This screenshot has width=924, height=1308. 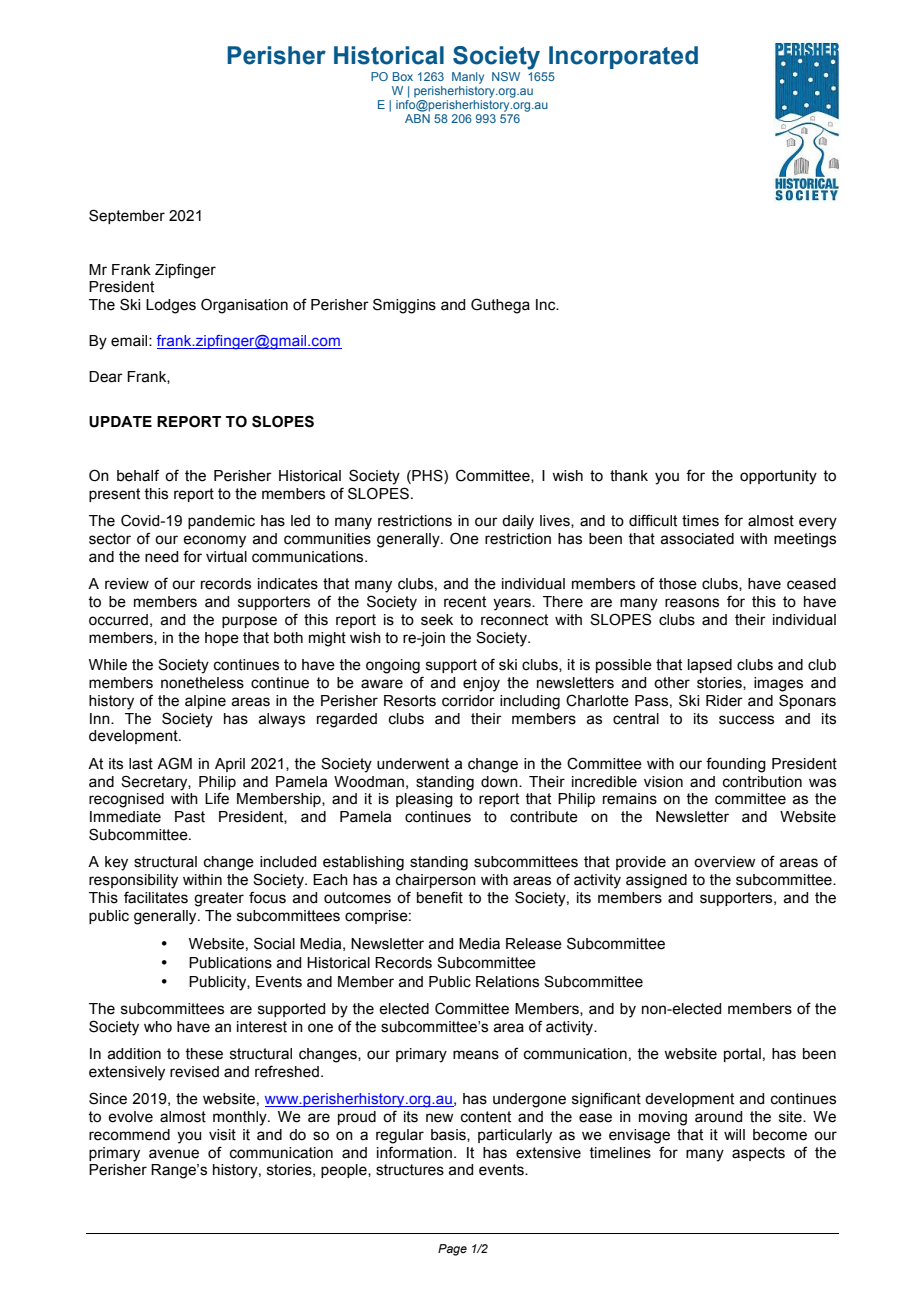 I want to click on overview, so click(x=724, y=862).
